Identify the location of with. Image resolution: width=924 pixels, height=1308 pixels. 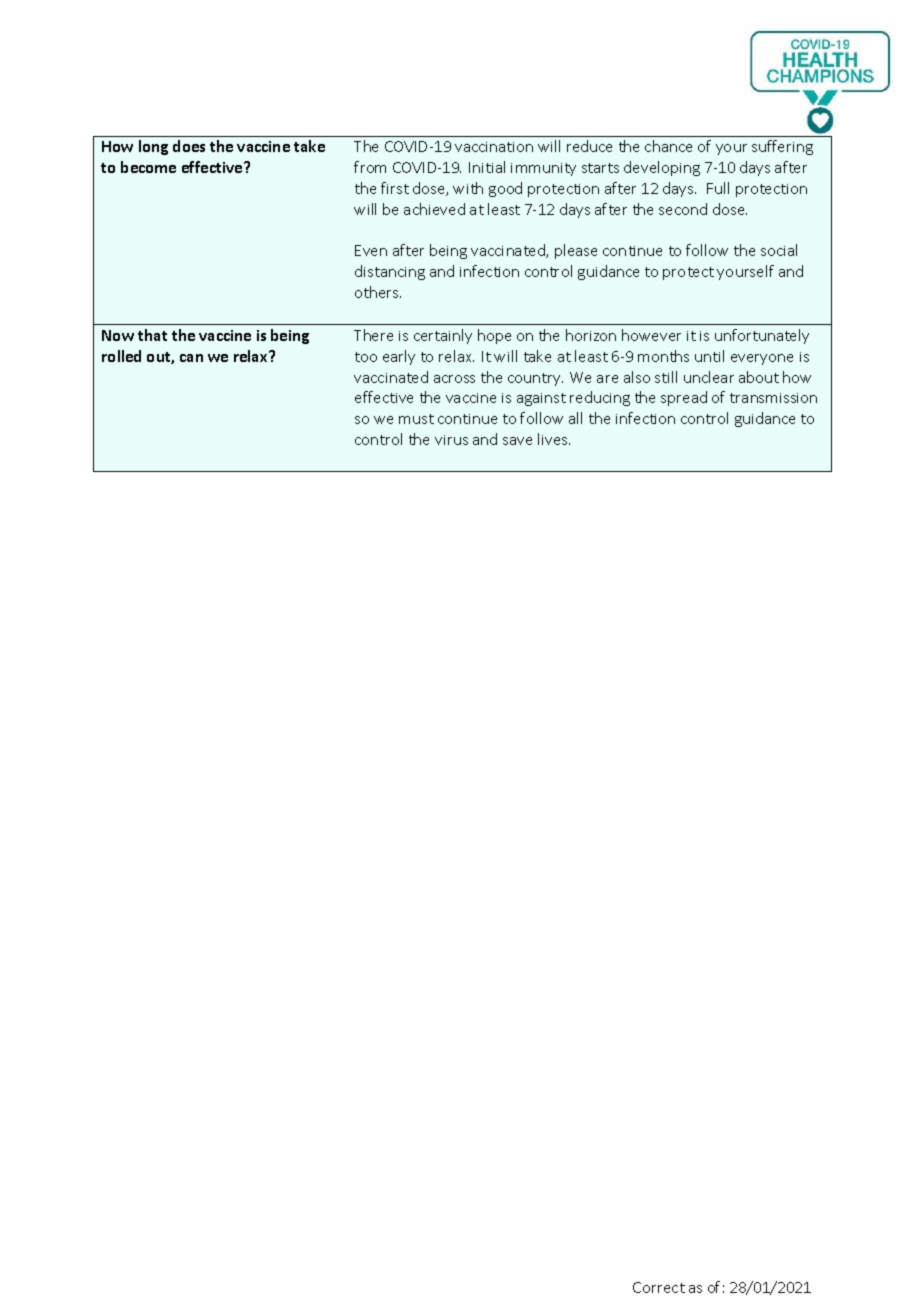
(468, 188).
